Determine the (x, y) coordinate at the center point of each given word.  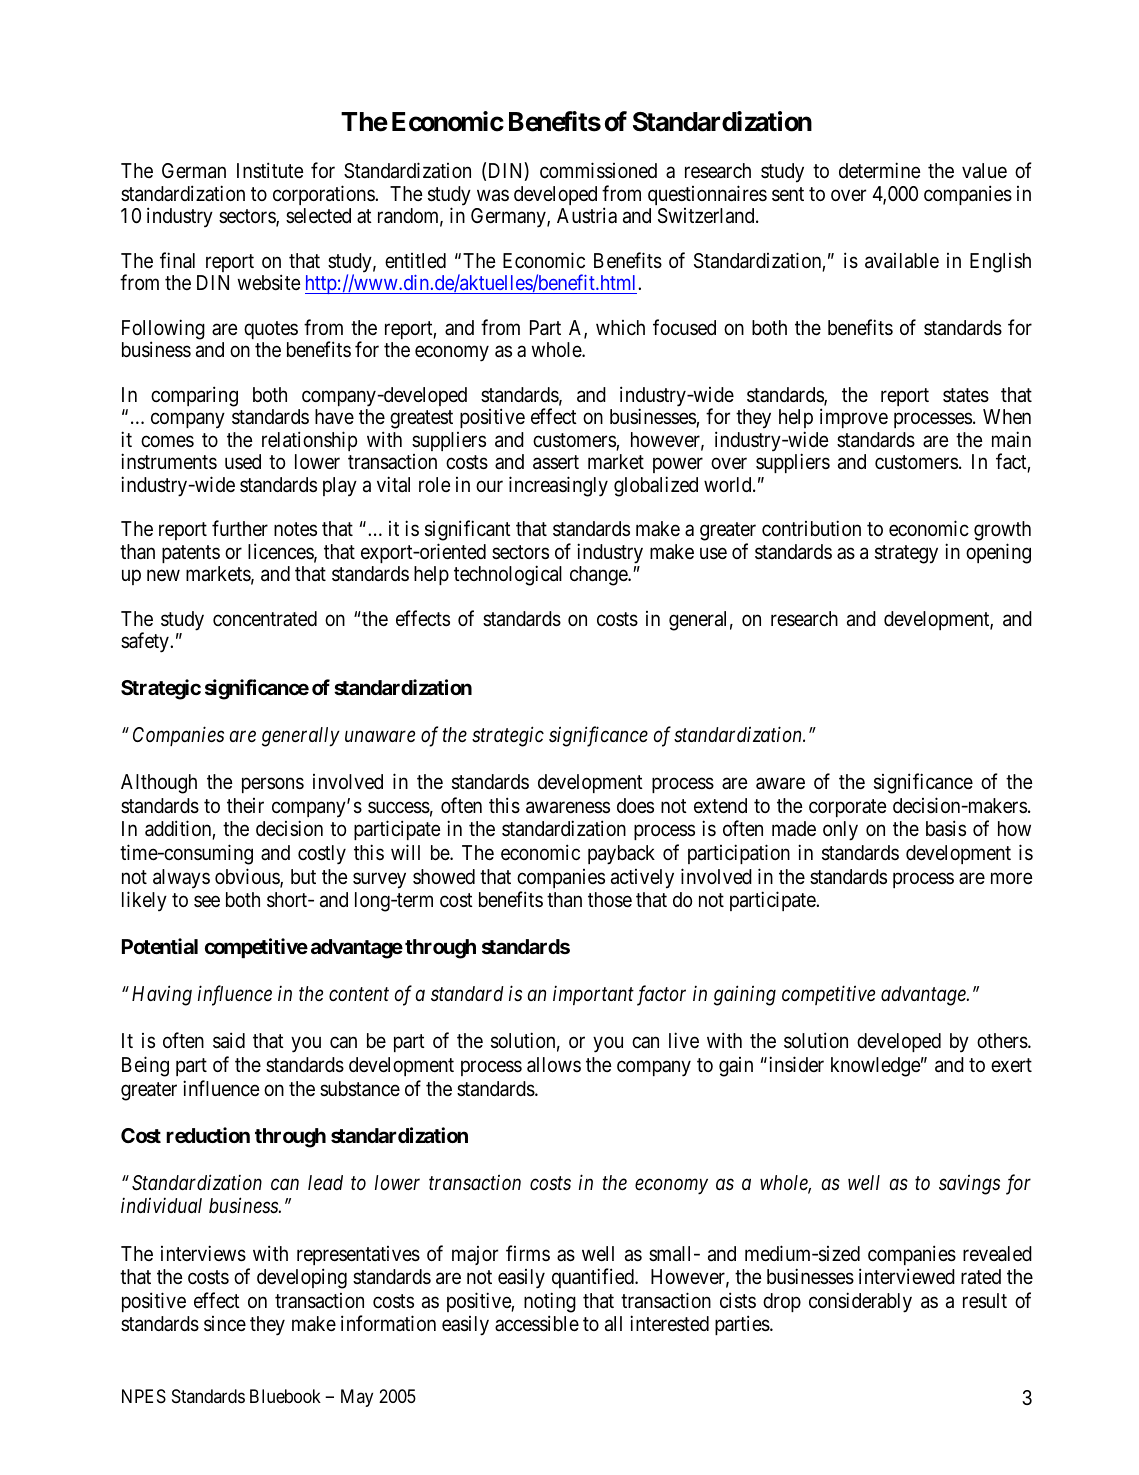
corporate (848, 808)
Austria (587, 215)
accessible (537, 1323)
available (902, 261)
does (635, 805)
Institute (270, 170)
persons (273, 785)
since (225, 1324)
